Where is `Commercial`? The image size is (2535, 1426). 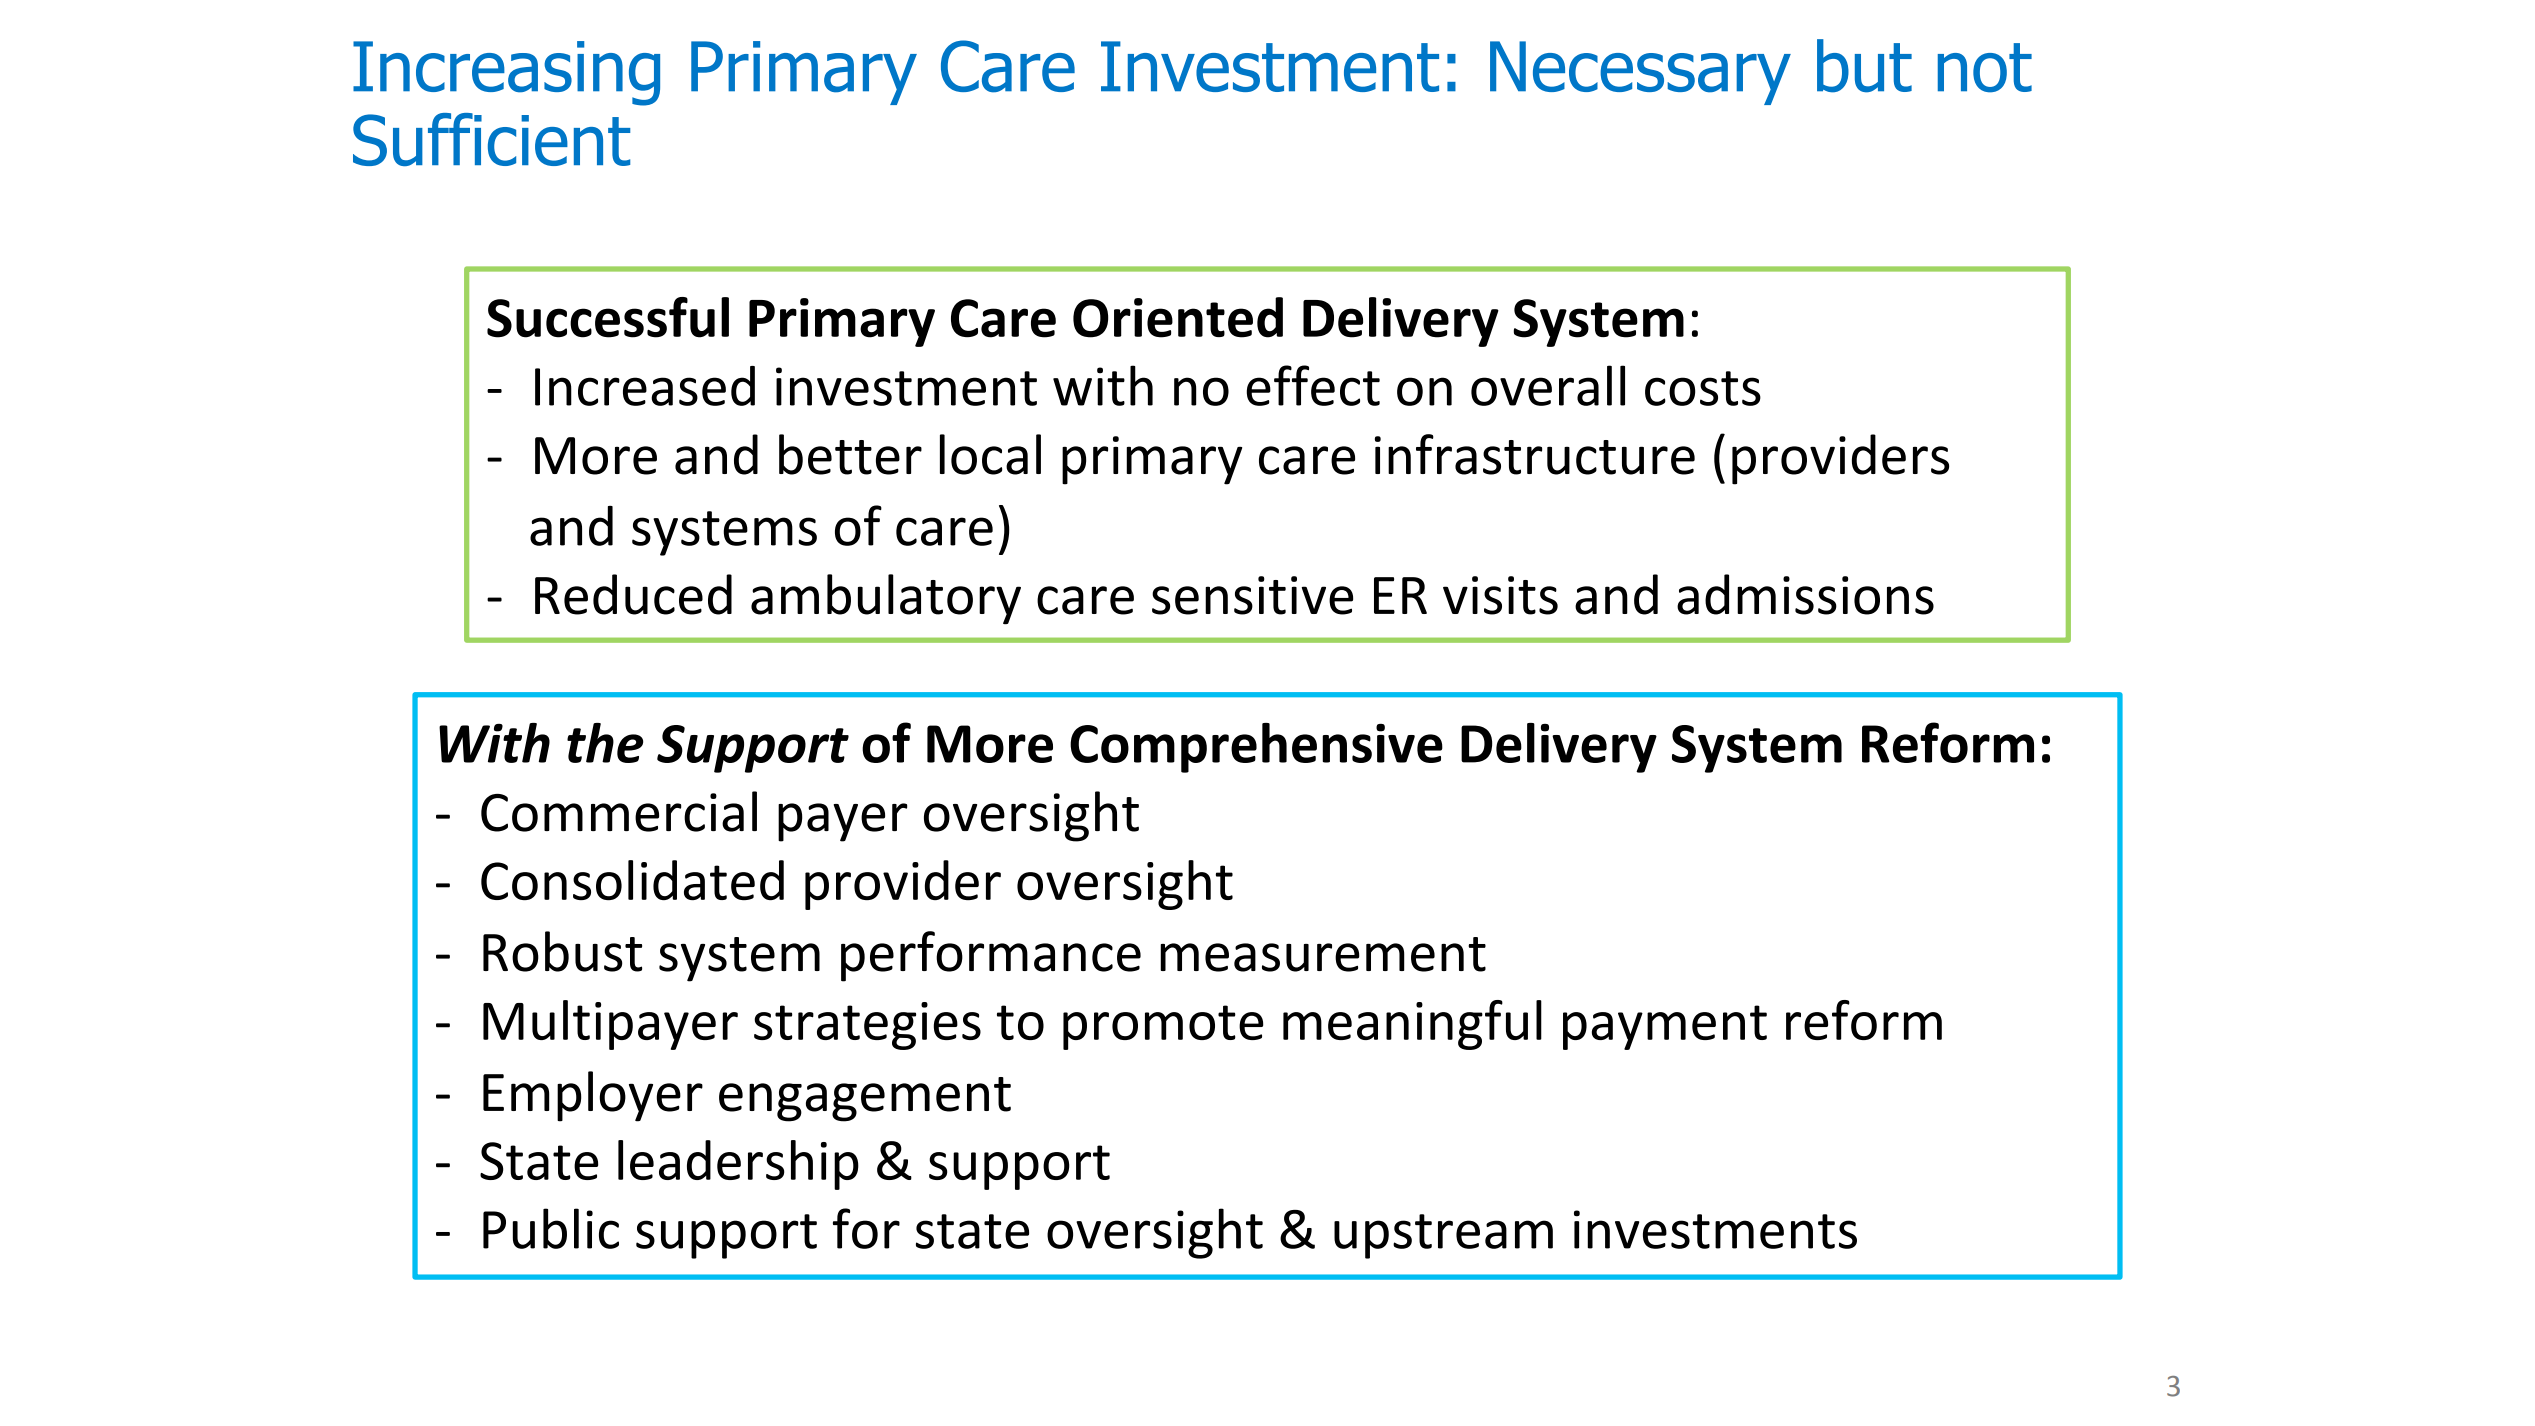
Commercial is located at coordinates (619, 811).
